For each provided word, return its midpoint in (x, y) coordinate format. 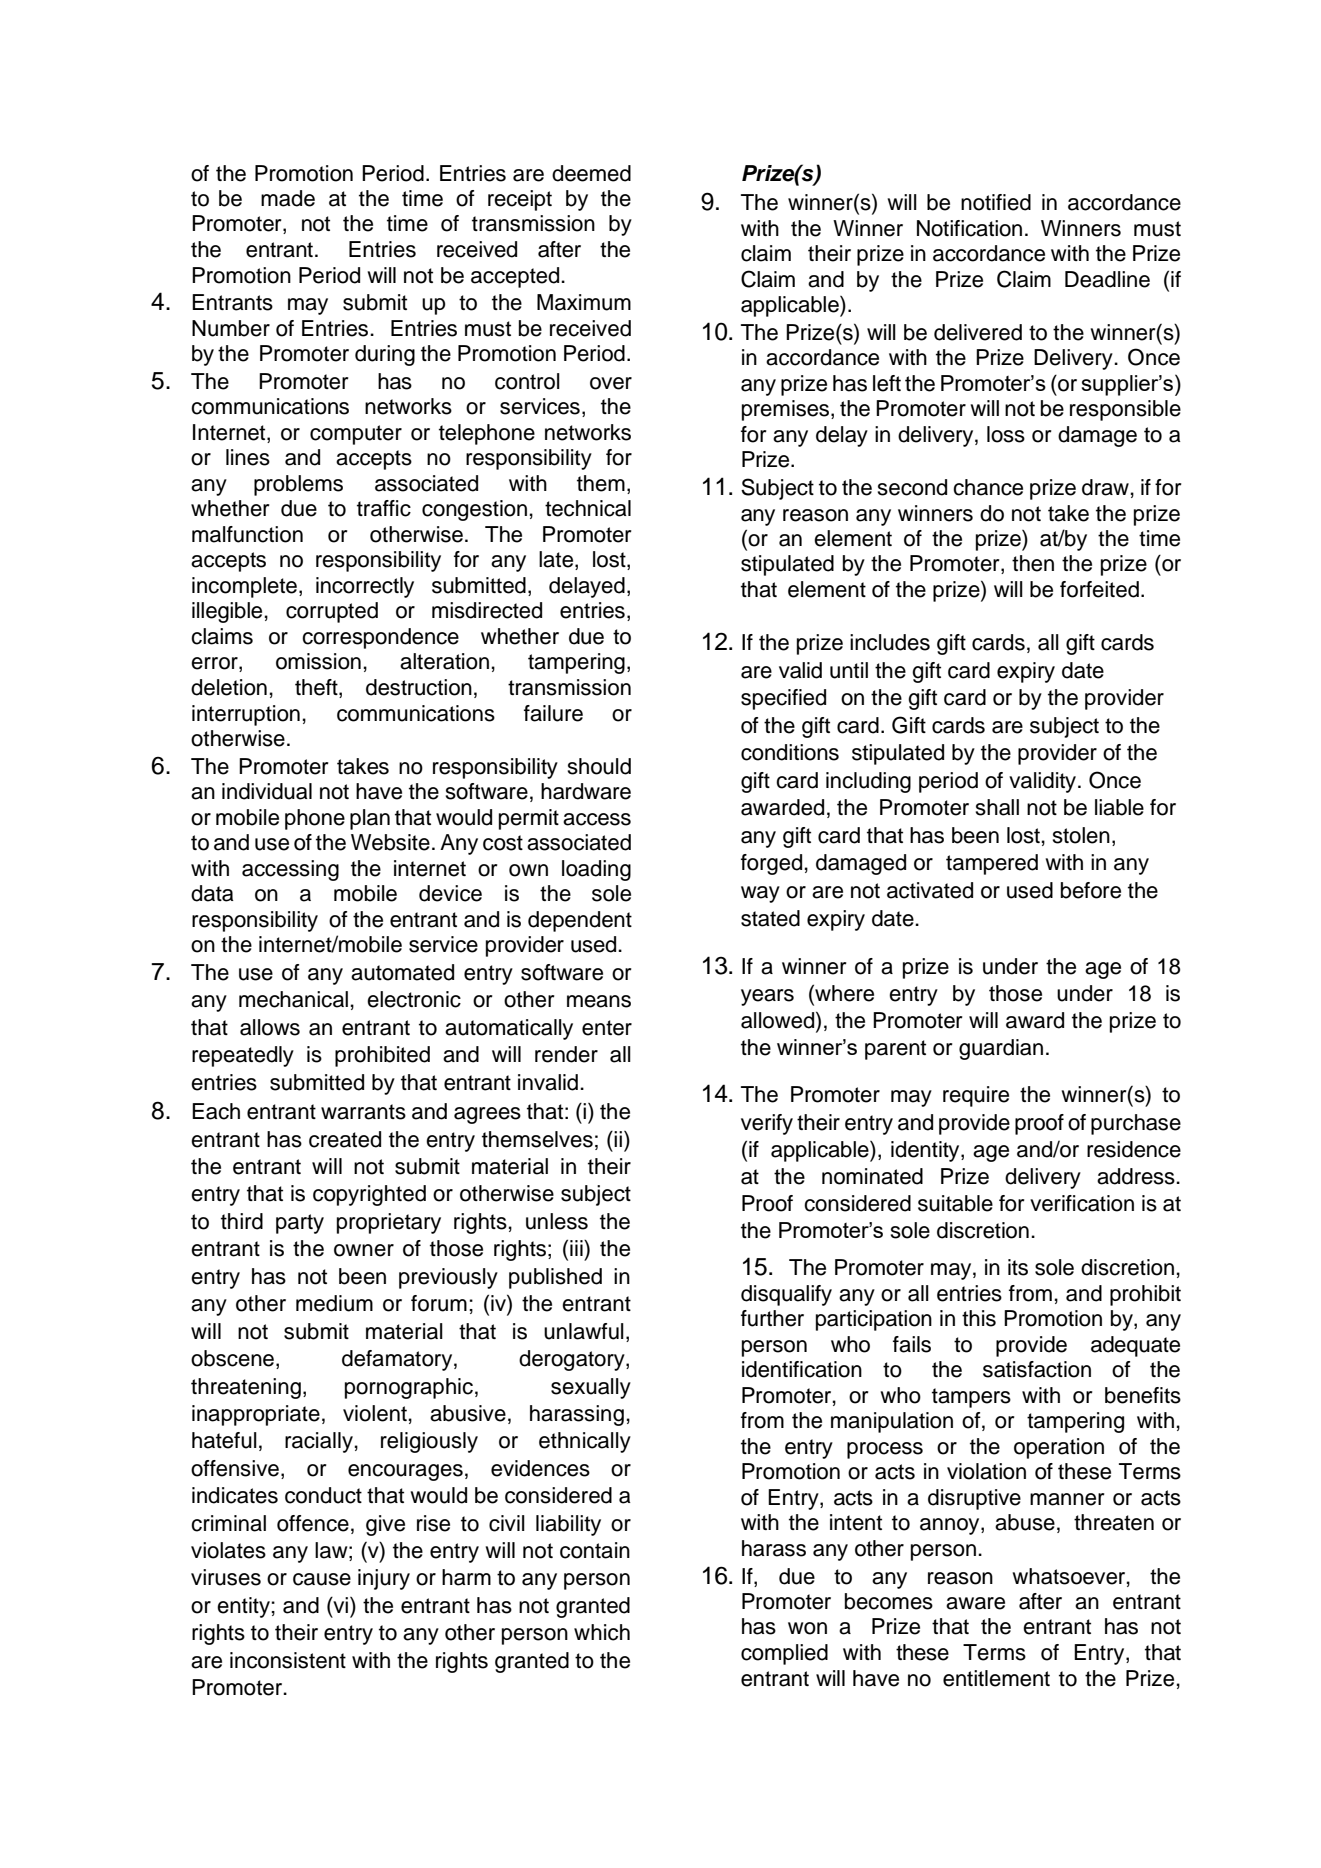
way (760, 894)
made (288, 198)
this (979, 1318)
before (1091, 890)
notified (996, 202)
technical (588, 508)
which (602, 1632)
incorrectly (365, 587)
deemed (591, 173)
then (1033, 563)
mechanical (293, 999)
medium (334, 1303)
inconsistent (288, 1660)
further (772, 1318)
